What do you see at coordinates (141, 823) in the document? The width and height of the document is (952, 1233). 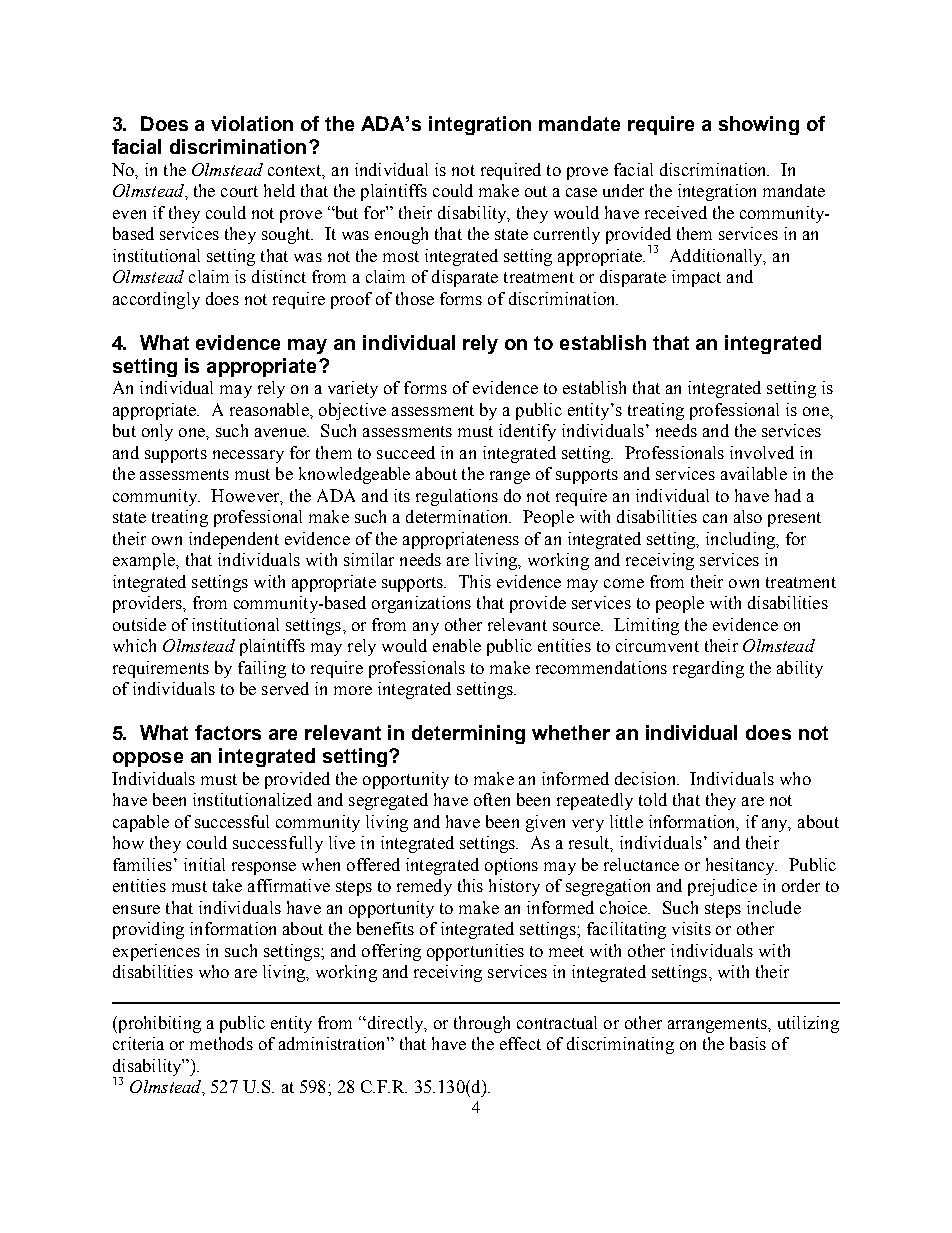 I see `capable` at bounding box center [141, 823].
